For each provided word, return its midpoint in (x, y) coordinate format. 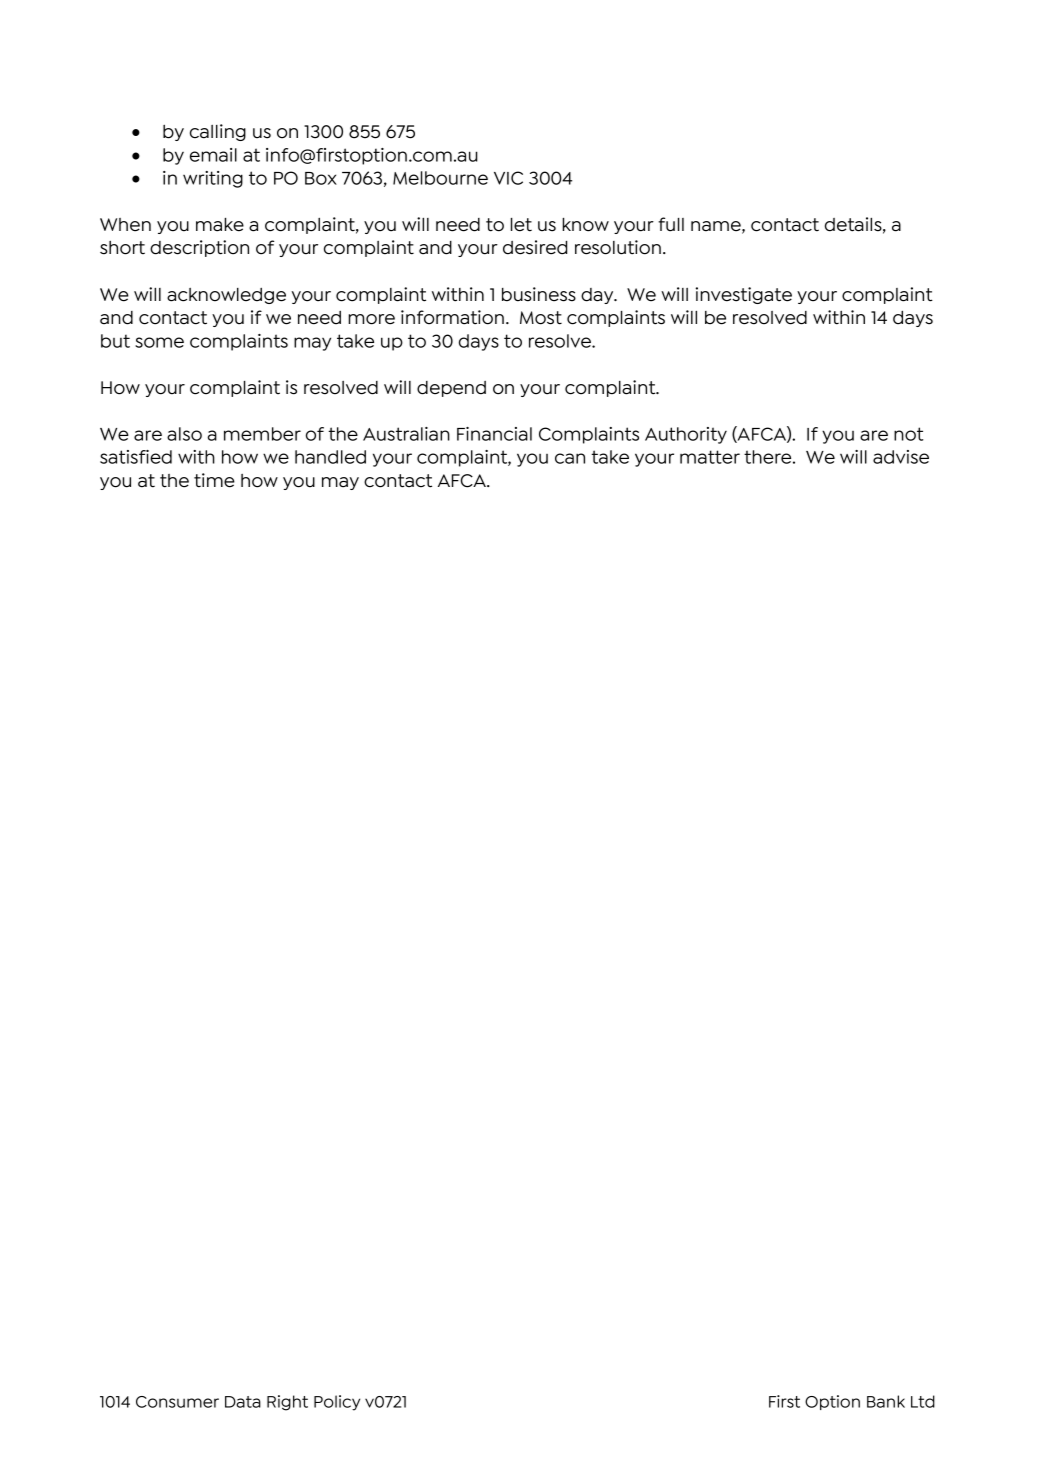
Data (243, 1402)
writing (213, 179)
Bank (886, 1401)
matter (710, 457)
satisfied (136, 457)
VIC (508, 178)
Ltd (923, 1401)
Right (287, 1403)
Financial (494, 434)
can (570, 458)
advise (901, 457)
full (671, 224)
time (214, 480)
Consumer (177, 1402)
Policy (337, 1403)
